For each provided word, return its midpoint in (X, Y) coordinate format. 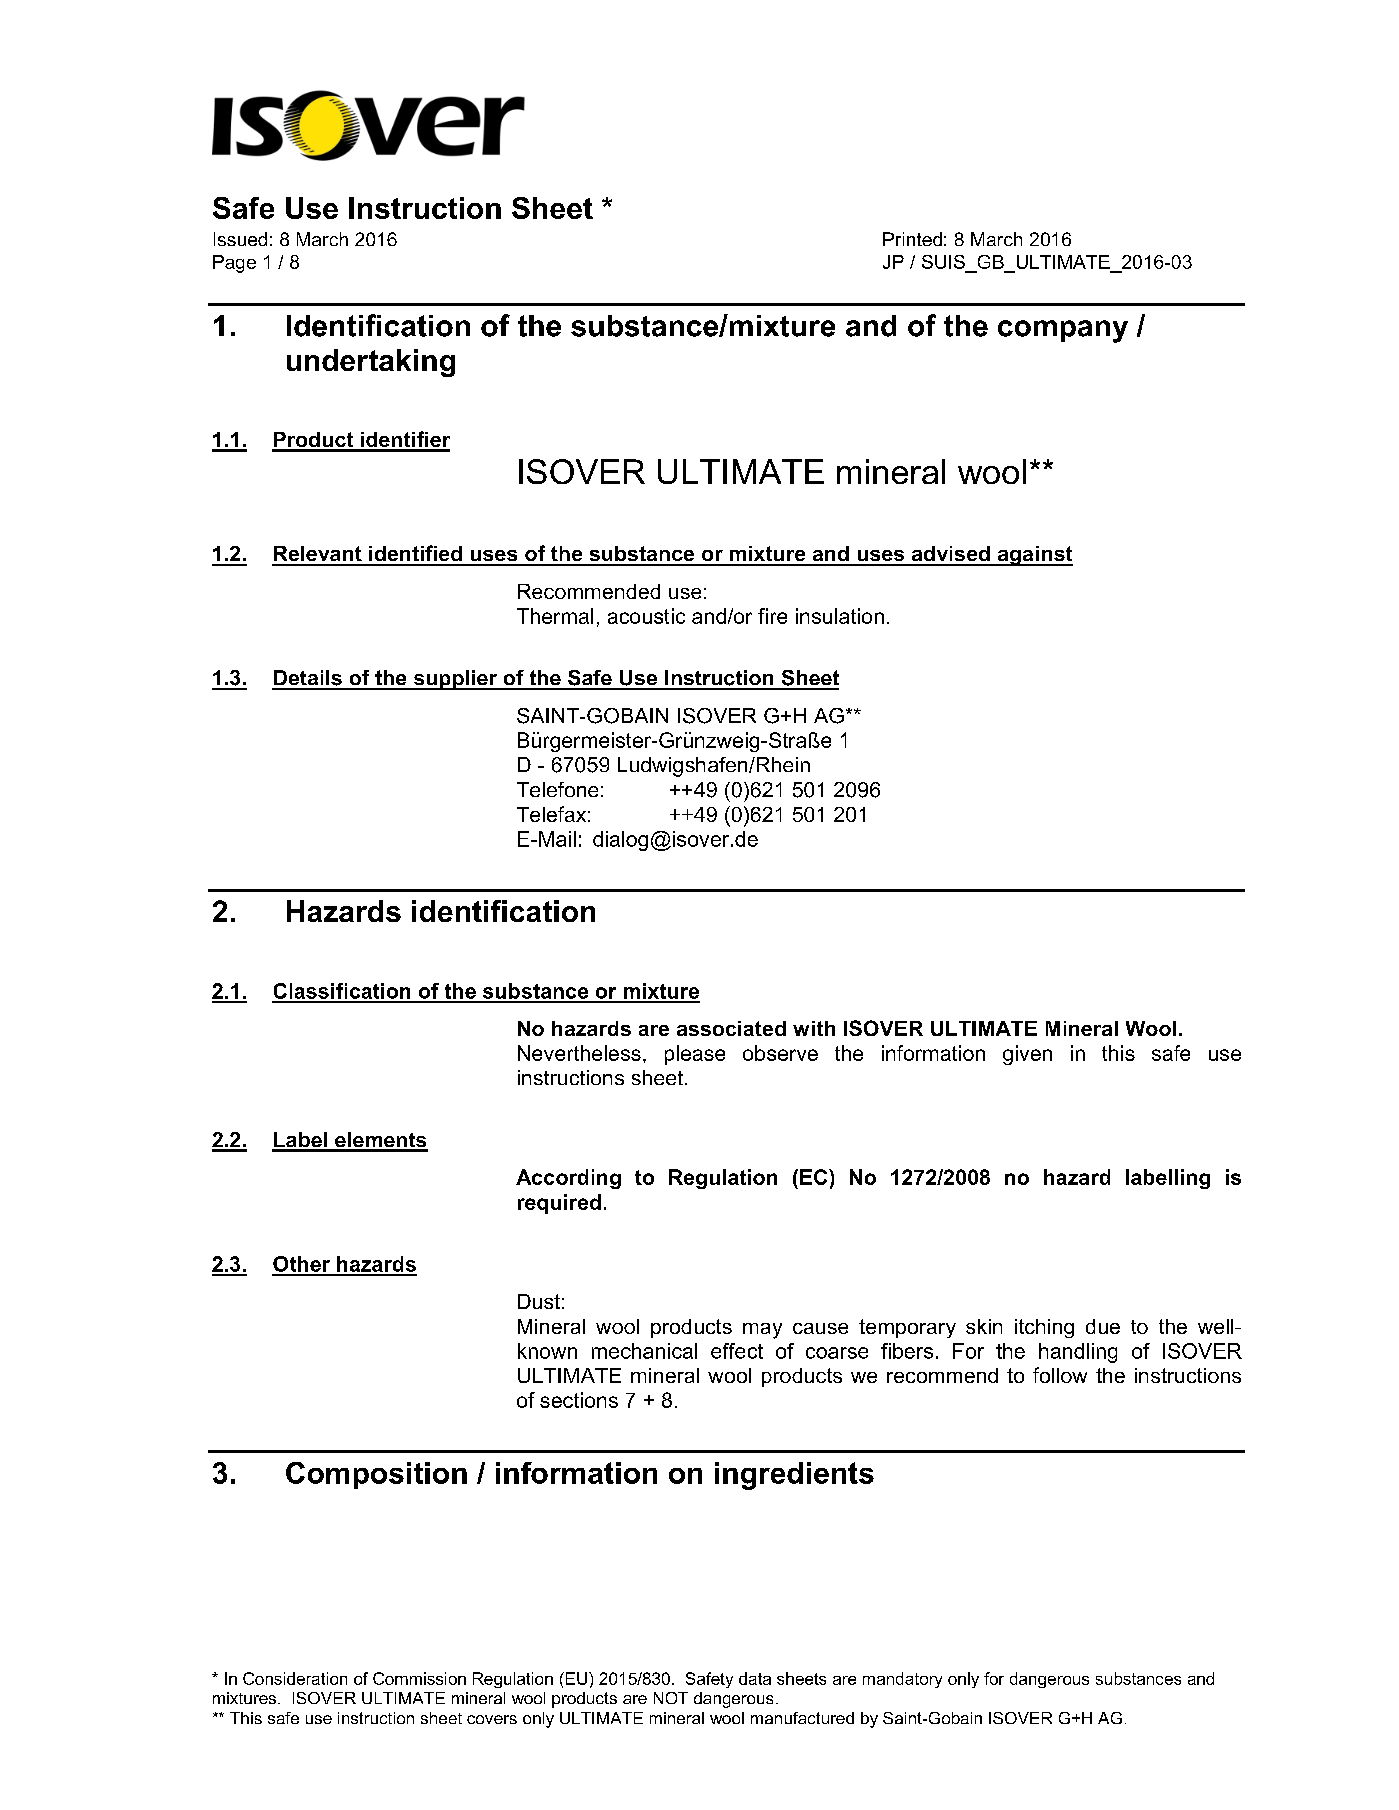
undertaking (371, 363)
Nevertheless (579, 1053)
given (1027, 1055)
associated (731, 1028)
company (1063, 331)
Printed (912, 239)
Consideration (295, 1678)
